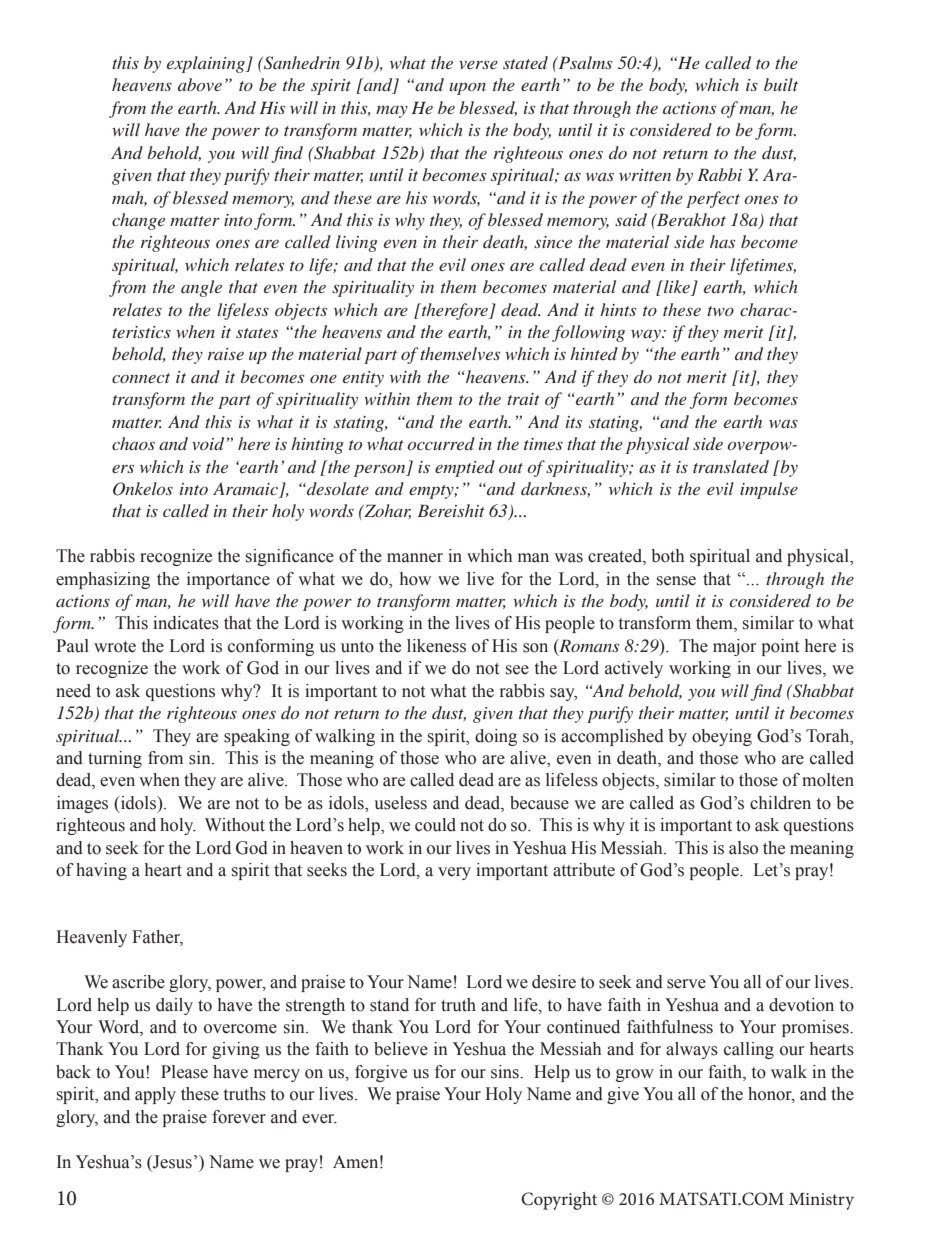  I want to click on translated, so click(731, 466).
